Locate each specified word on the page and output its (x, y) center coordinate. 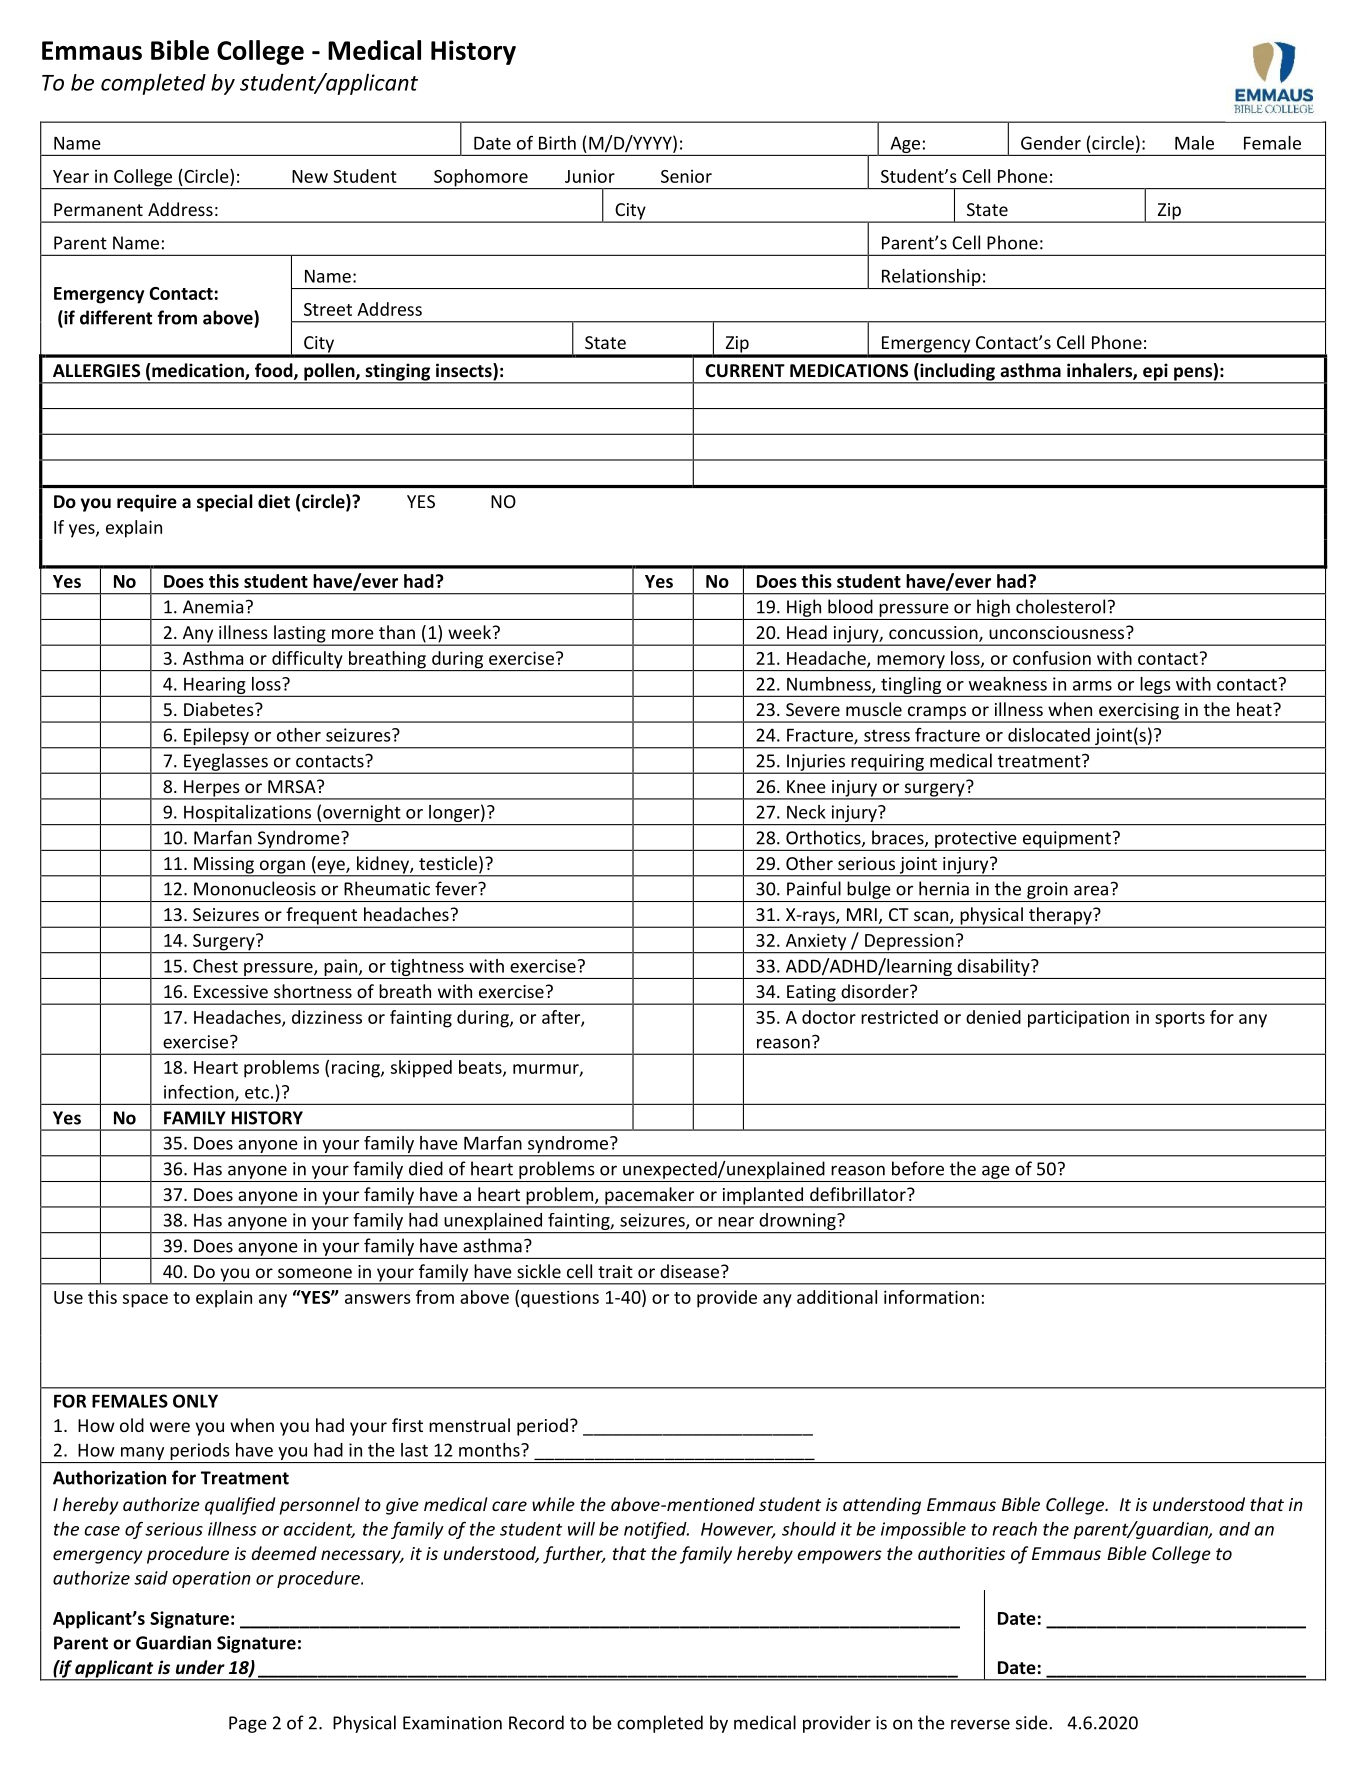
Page (248, 1724)
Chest (215, 966)
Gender (1051, 143)
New (310, 176)
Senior (686, 176)
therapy (1060, 917)
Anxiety (816, 943)
